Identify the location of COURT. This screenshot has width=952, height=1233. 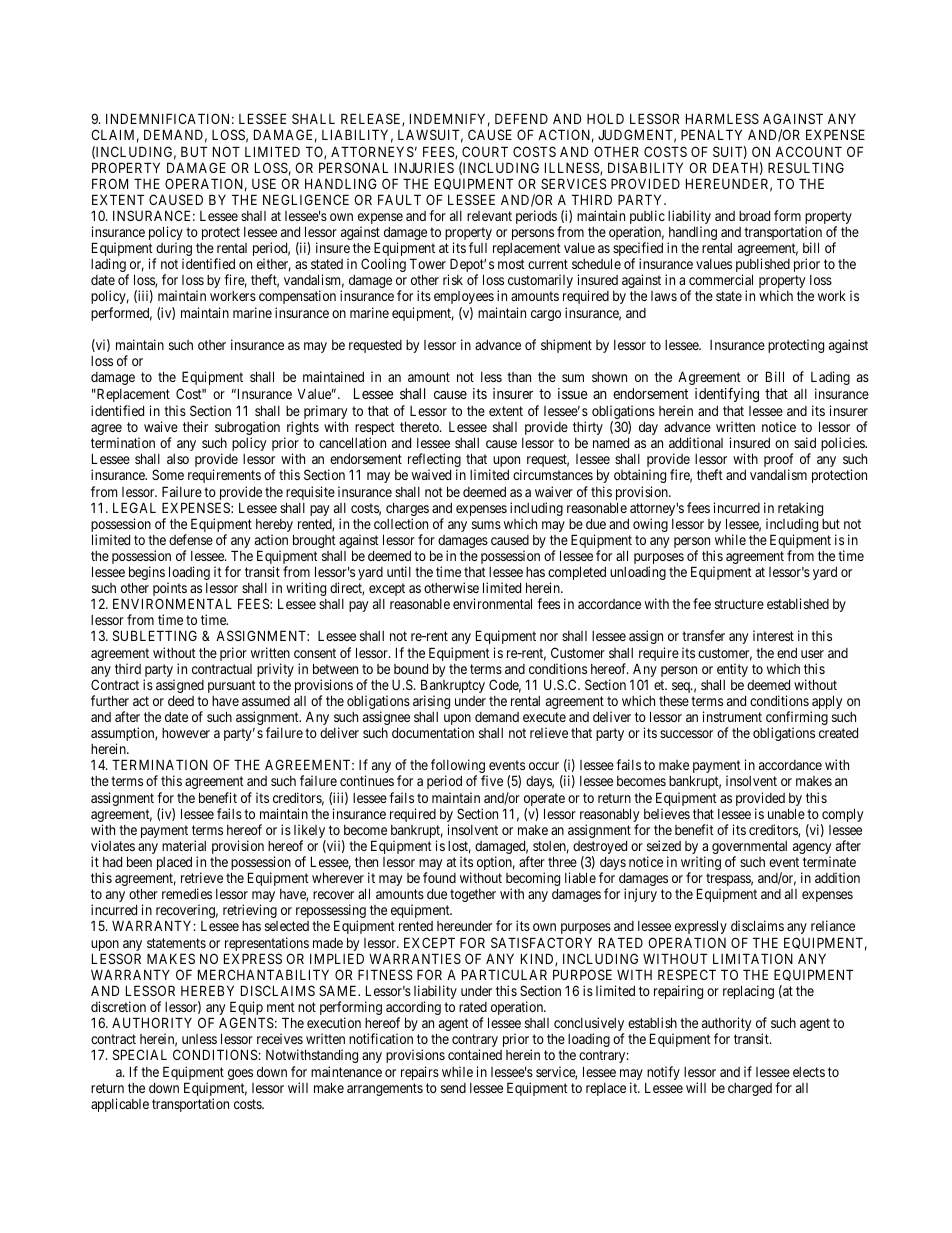
(485, 151).
